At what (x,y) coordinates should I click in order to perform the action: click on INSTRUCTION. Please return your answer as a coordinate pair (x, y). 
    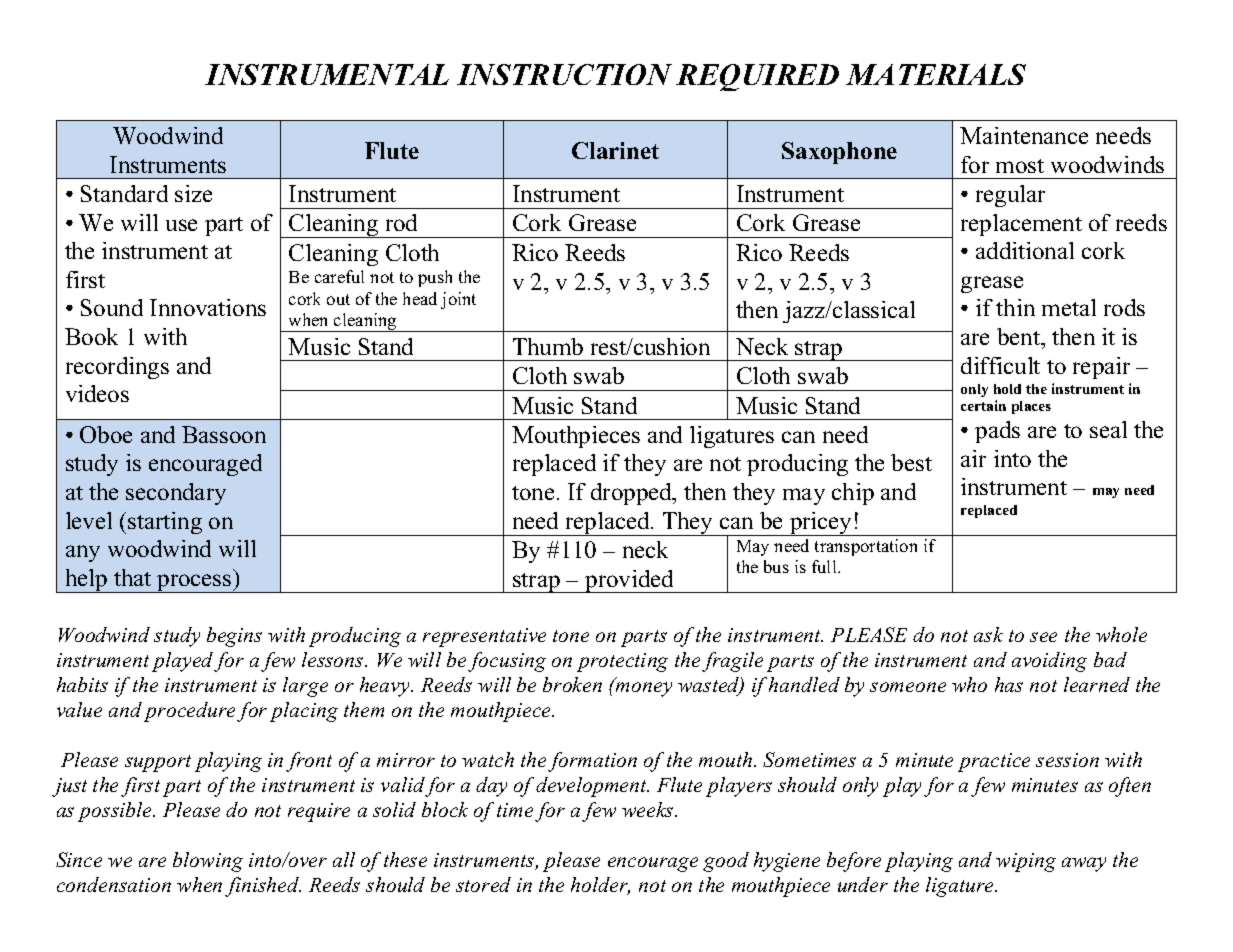
    Looking at the image, I should click on (564, 74).
